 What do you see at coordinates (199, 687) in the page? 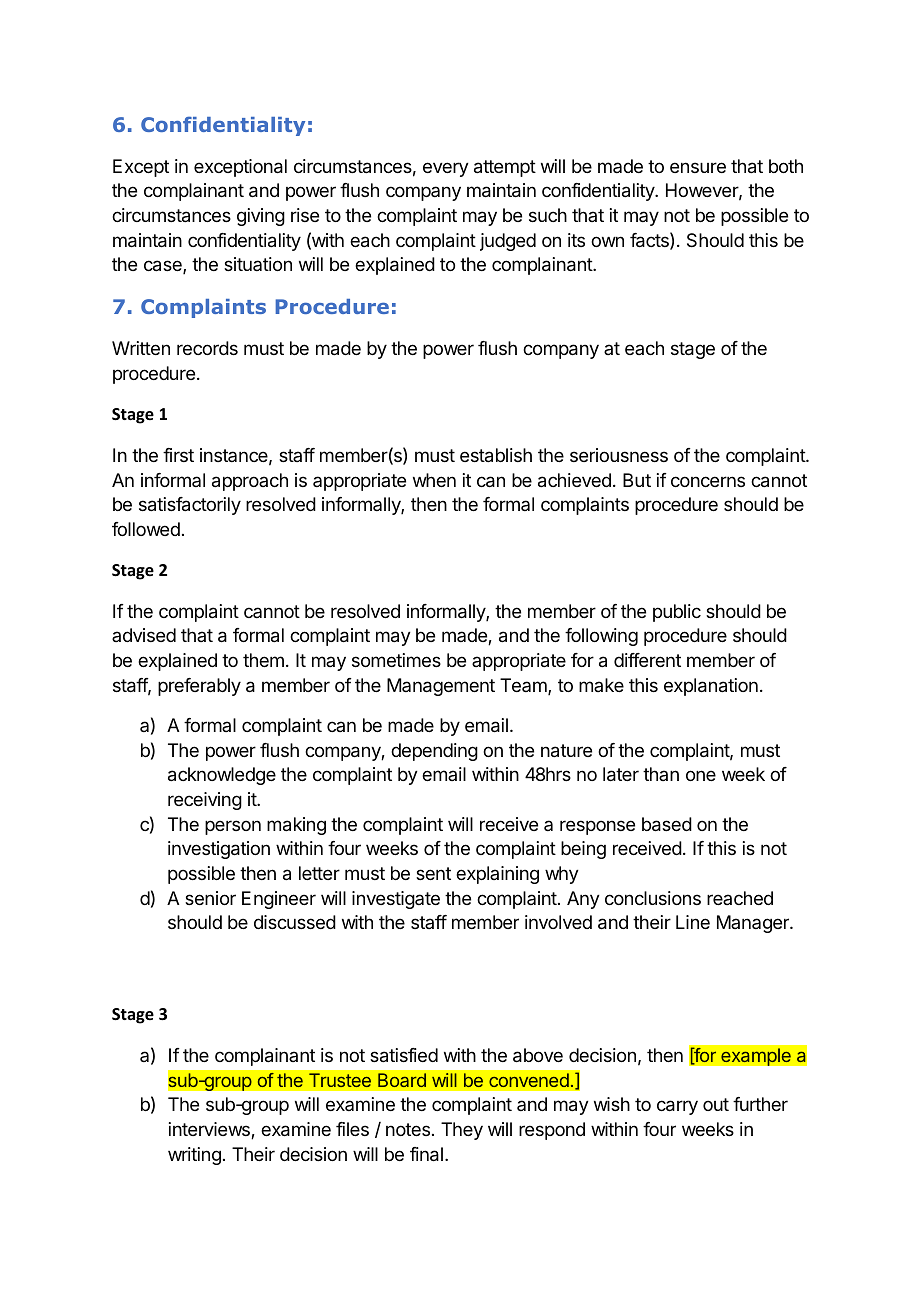
I see `preferably` at bounding box center [199, 687].
